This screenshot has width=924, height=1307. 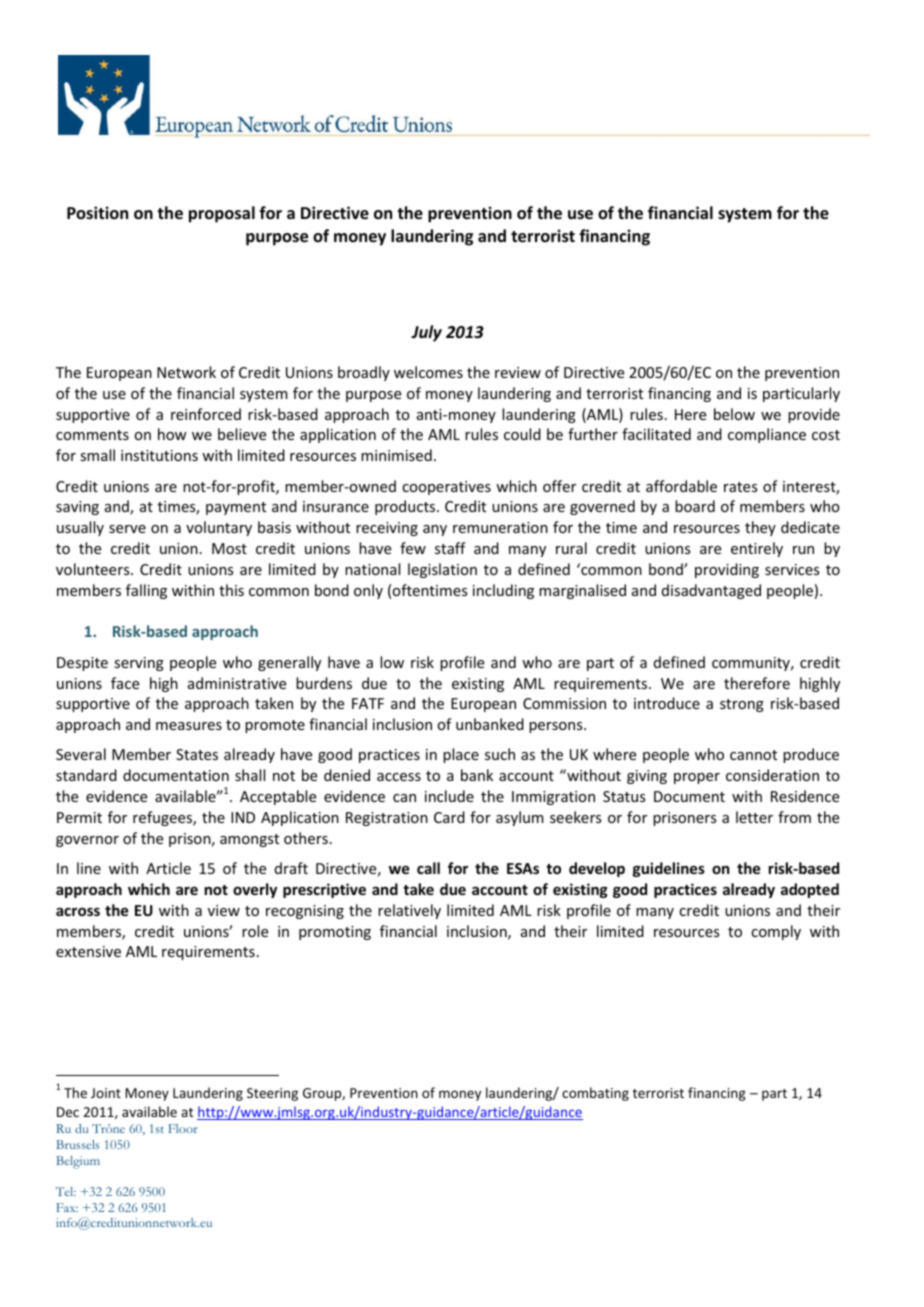 I want to click on below, so click(x=734, y=414).
